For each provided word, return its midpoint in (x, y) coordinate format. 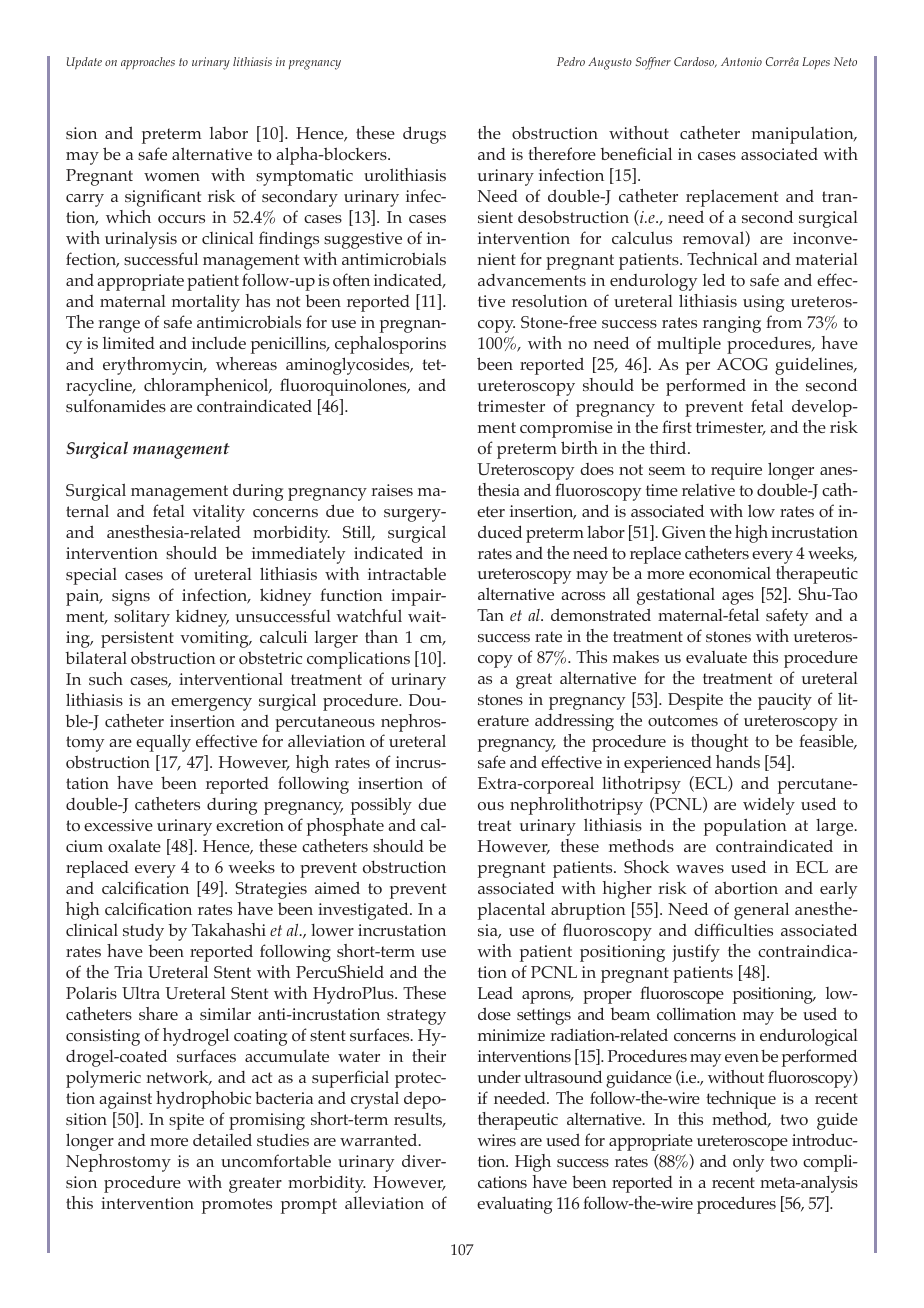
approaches (148, 63)
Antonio (741, 61)
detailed (222, 1139)
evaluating (514, 1205)
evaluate (716, 657)
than (381, 636)
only (748, 1163)
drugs (424, 135)
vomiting (215, 639)
